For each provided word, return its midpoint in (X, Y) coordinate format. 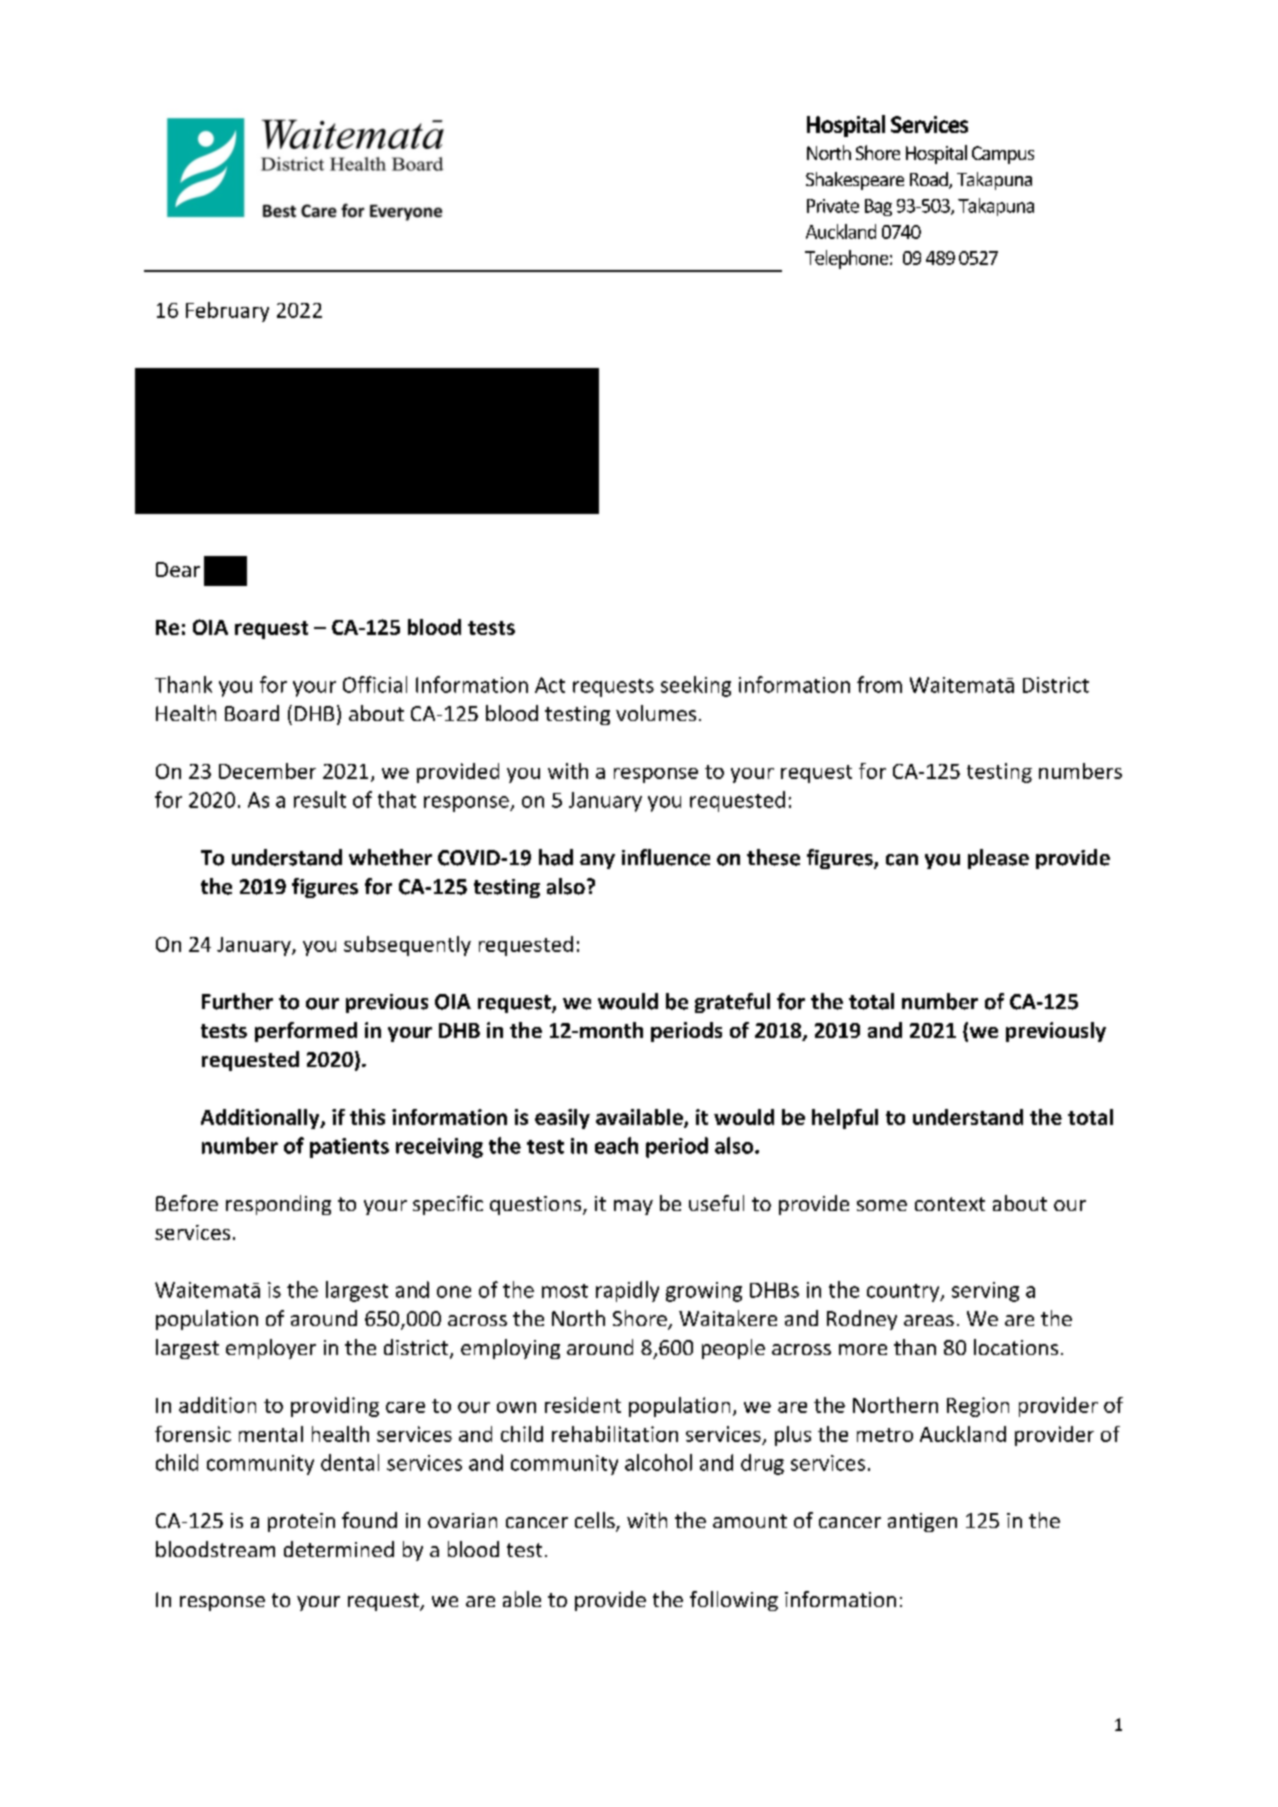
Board (252, 713)
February (227, 312)
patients (349, 1148)
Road (930, 180)
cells (596, 1521)
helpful (845, 1119)
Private (833, 206)
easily (562, 1119)
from (879, 684)
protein (301, 1522)
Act (550, 685)
